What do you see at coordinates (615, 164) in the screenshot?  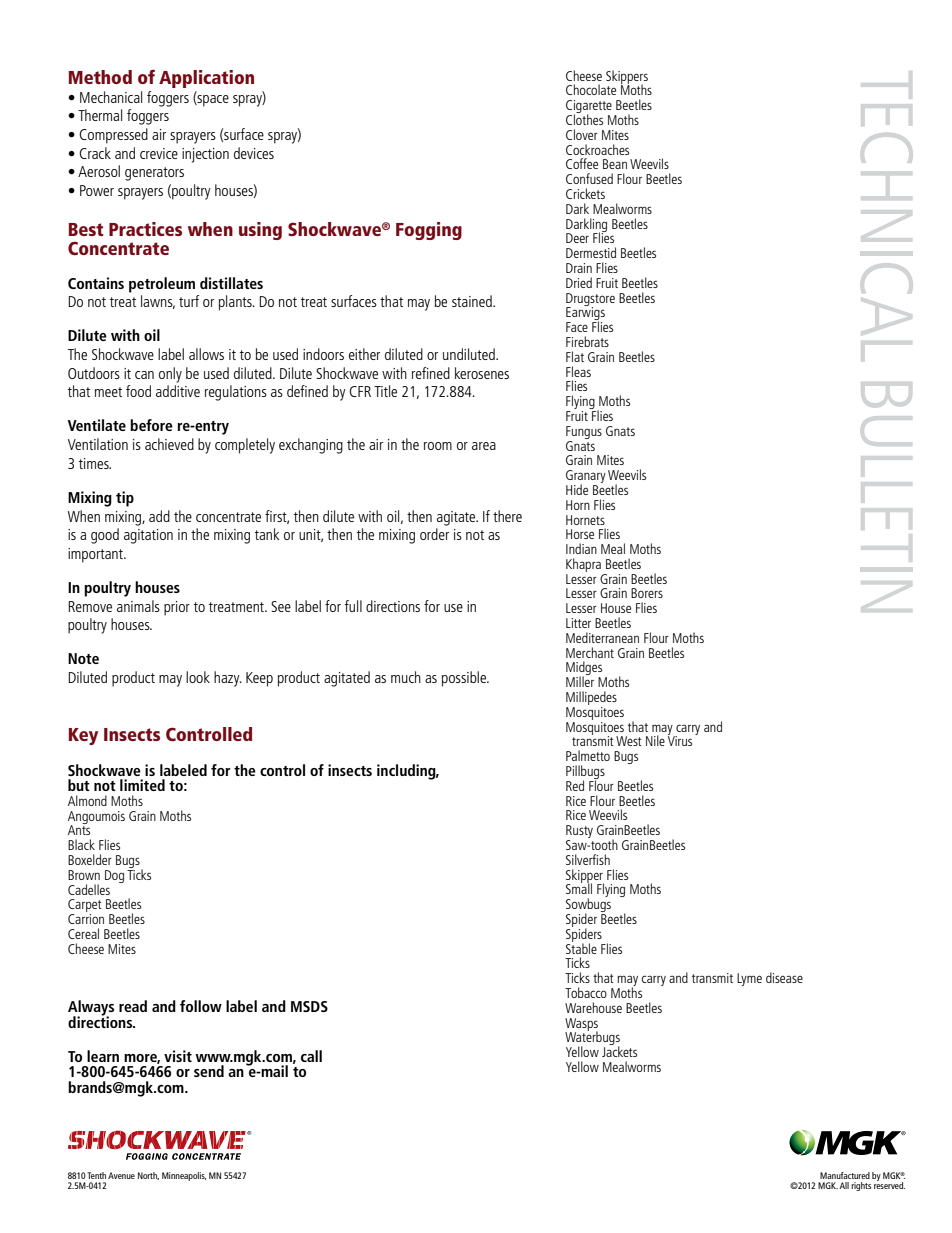 I see `Bean` at bounding box center [615, 164].
